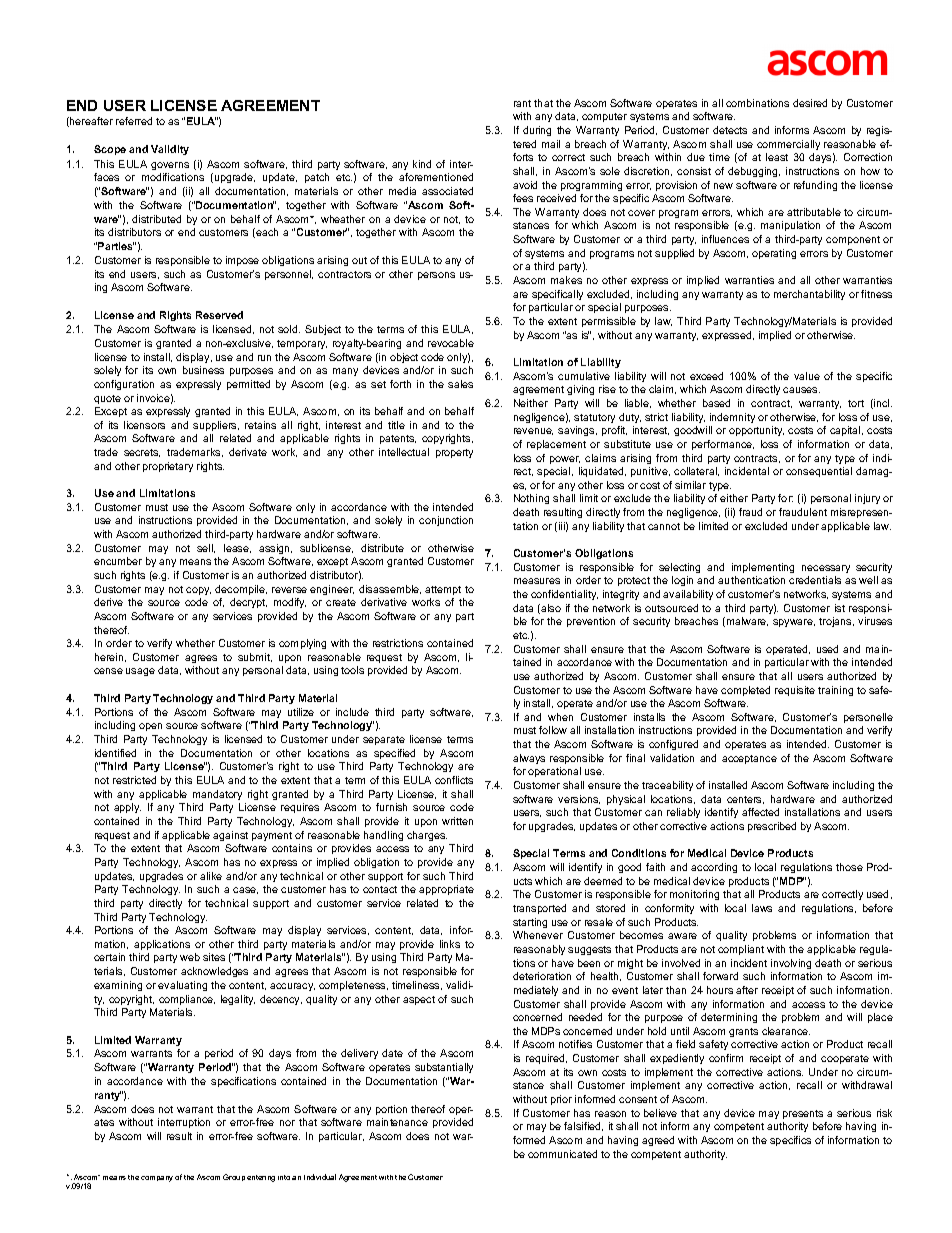 The width and height of the page is (952, 1233). Describe the element at coordinates (788, 145) in the page. I see `commercially` at that location.
